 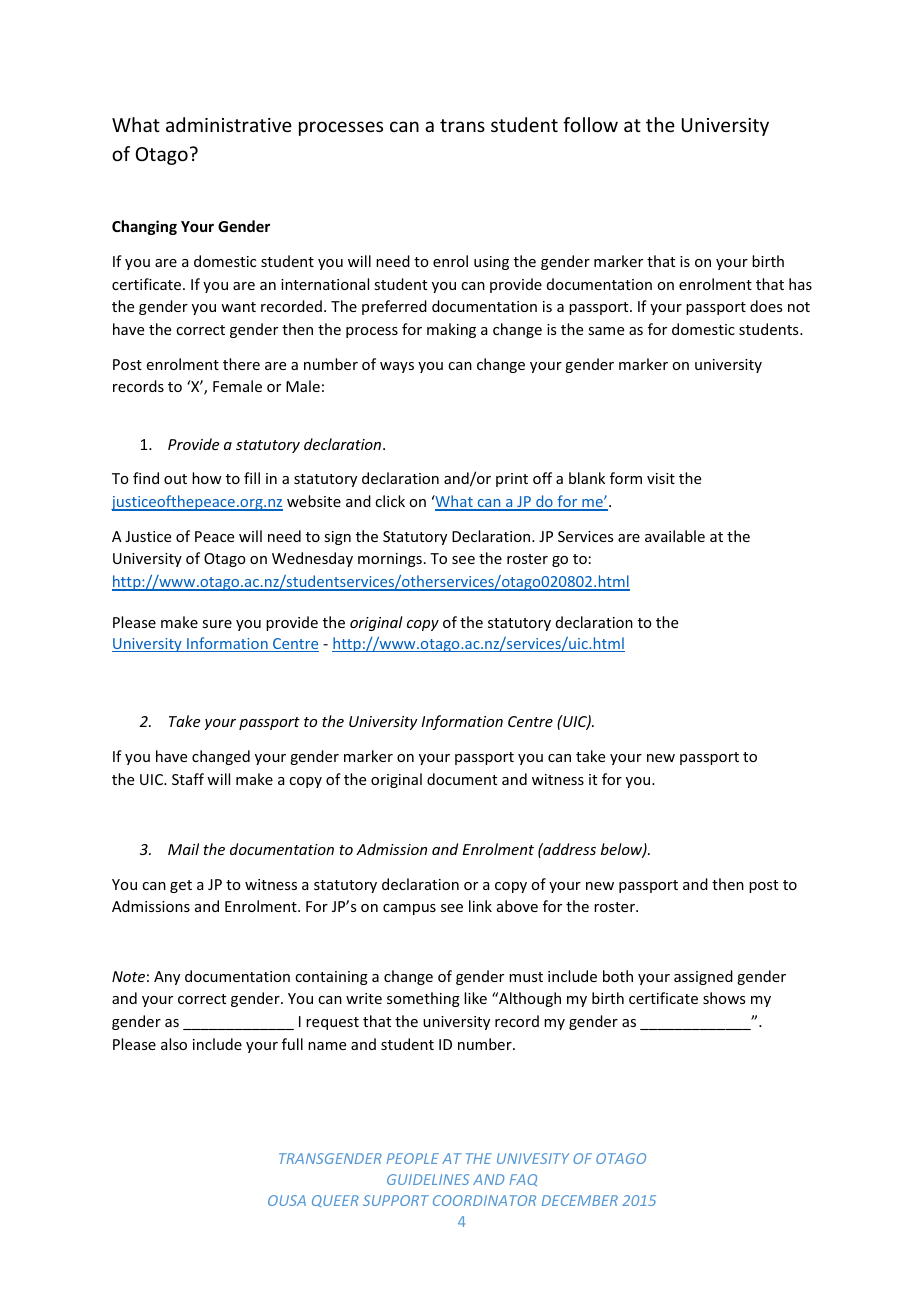 What do you see at coordinates (167, 978) in the screenshot?
I see `Any` at bounding box center [167, 978].
